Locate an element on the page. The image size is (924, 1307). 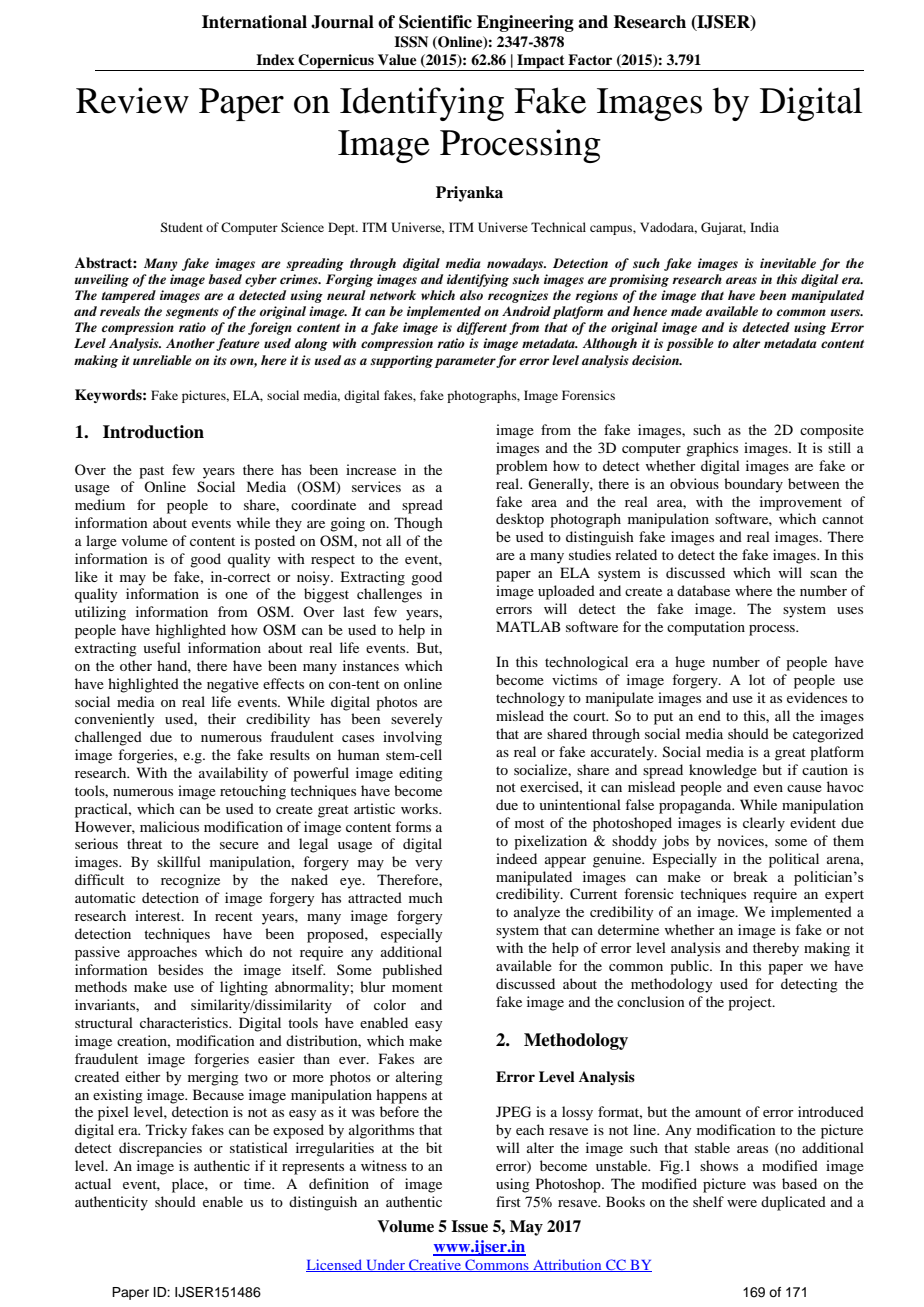
Factor is located at coordinates (590, 59).
